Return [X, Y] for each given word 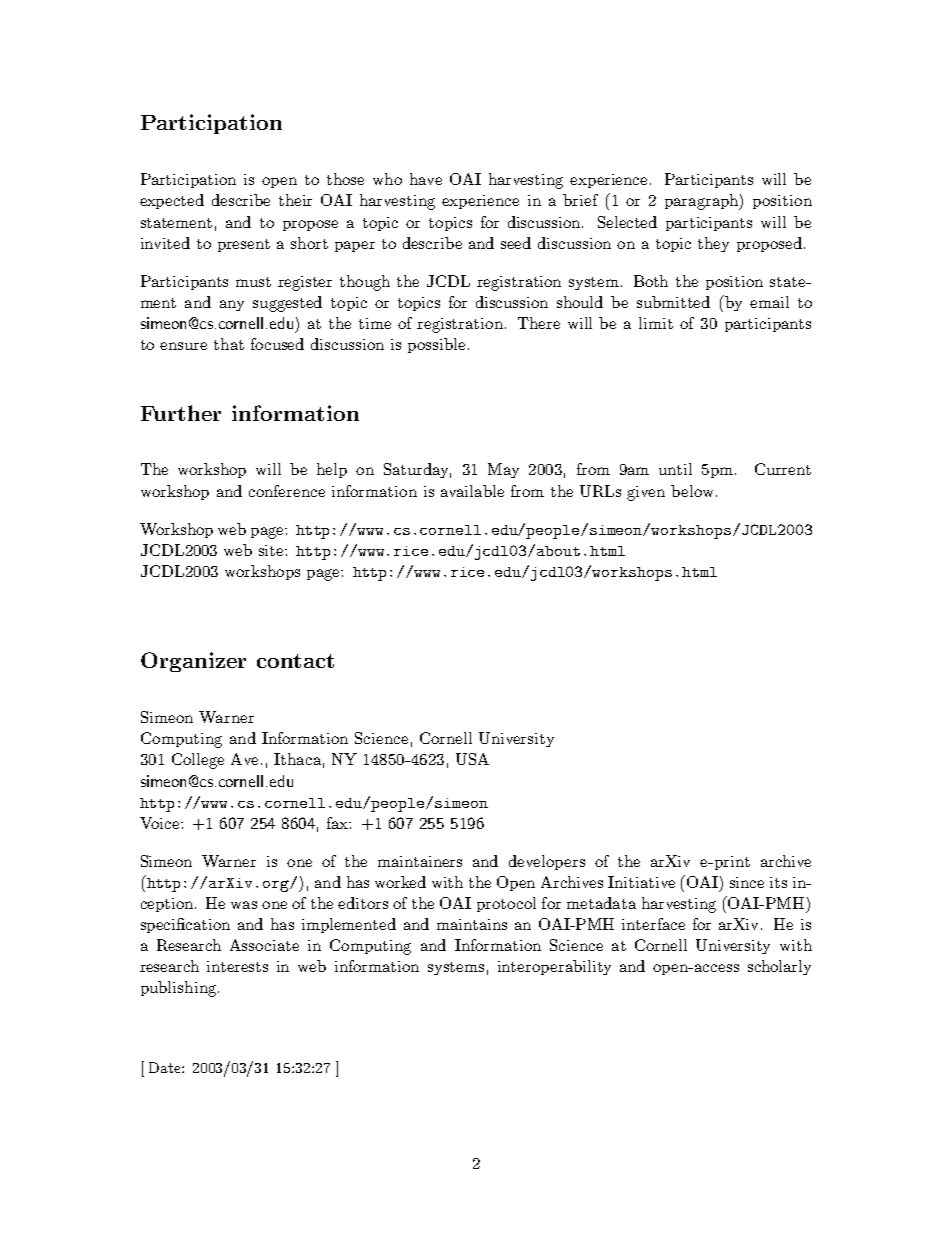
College [198, 761]
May [503, 470]
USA [472, 759]
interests [237, 966]
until [675, 469]
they [713, 244]
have [426, 179]
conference [287, 491]
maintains [472, 924]
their [295, 200]
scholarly [779, 967]
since [747, 882]
